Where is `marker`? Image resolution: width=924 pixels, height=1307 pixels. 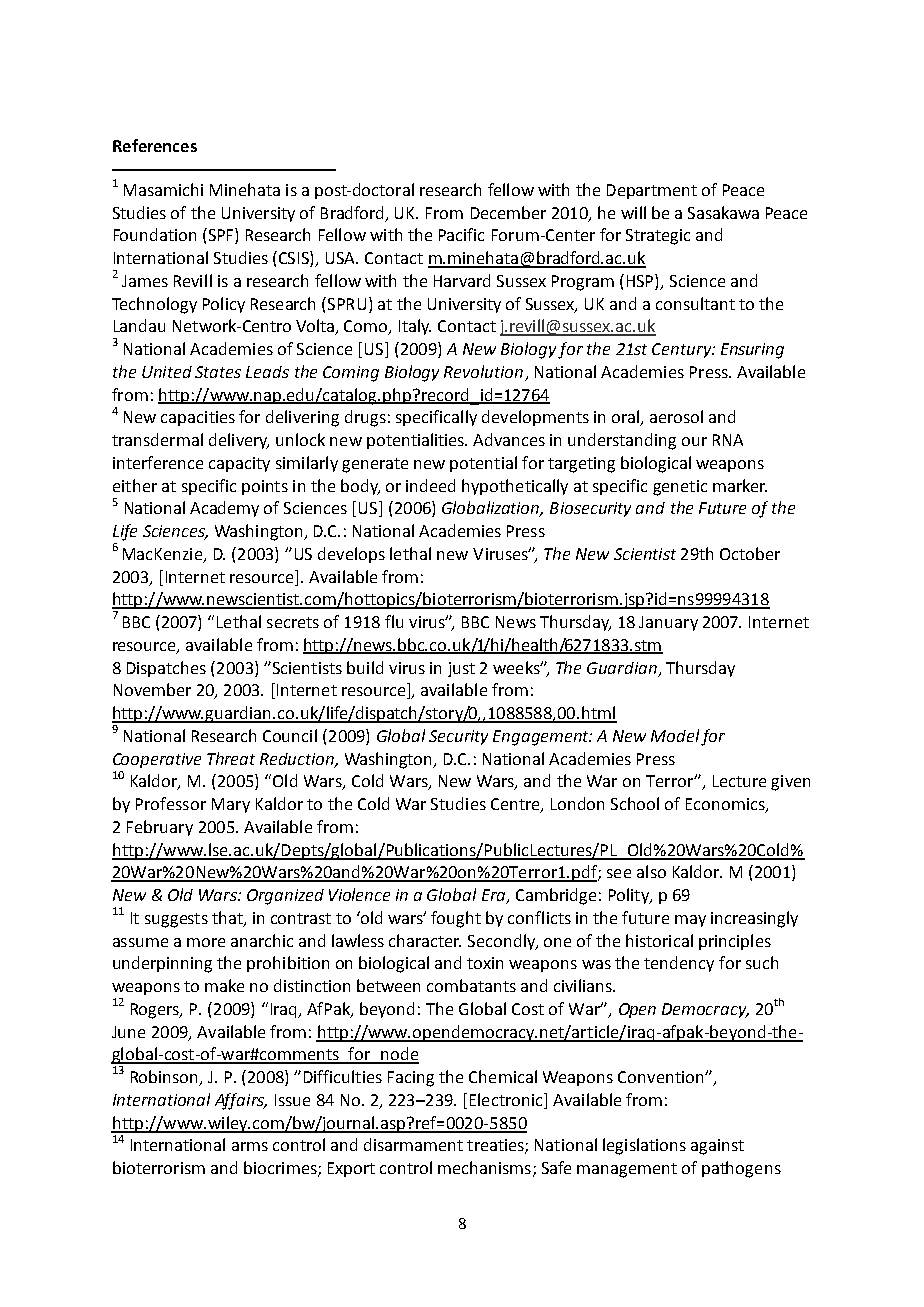 marker is located at coordinates (740, 485).
